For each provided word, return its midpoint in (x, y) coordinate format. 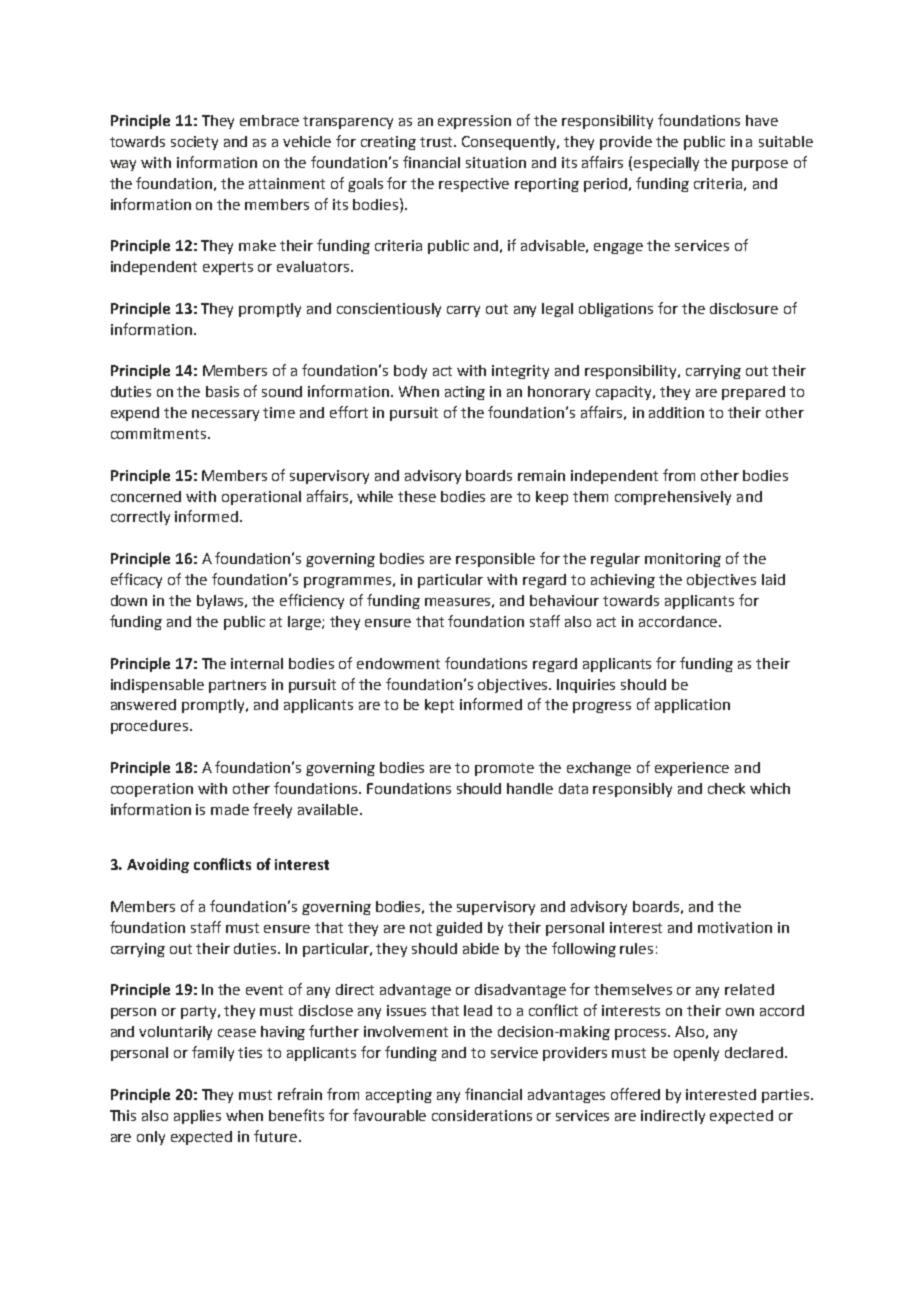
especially (666, 164)
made (230, 809)
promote (504, 769)
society (194, 143)
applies (197, 1117)
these (417, 496)
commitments (158, 433)
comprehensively (673, 498)
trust (438, 142)
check (726, 788)
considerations (482, 1115)
